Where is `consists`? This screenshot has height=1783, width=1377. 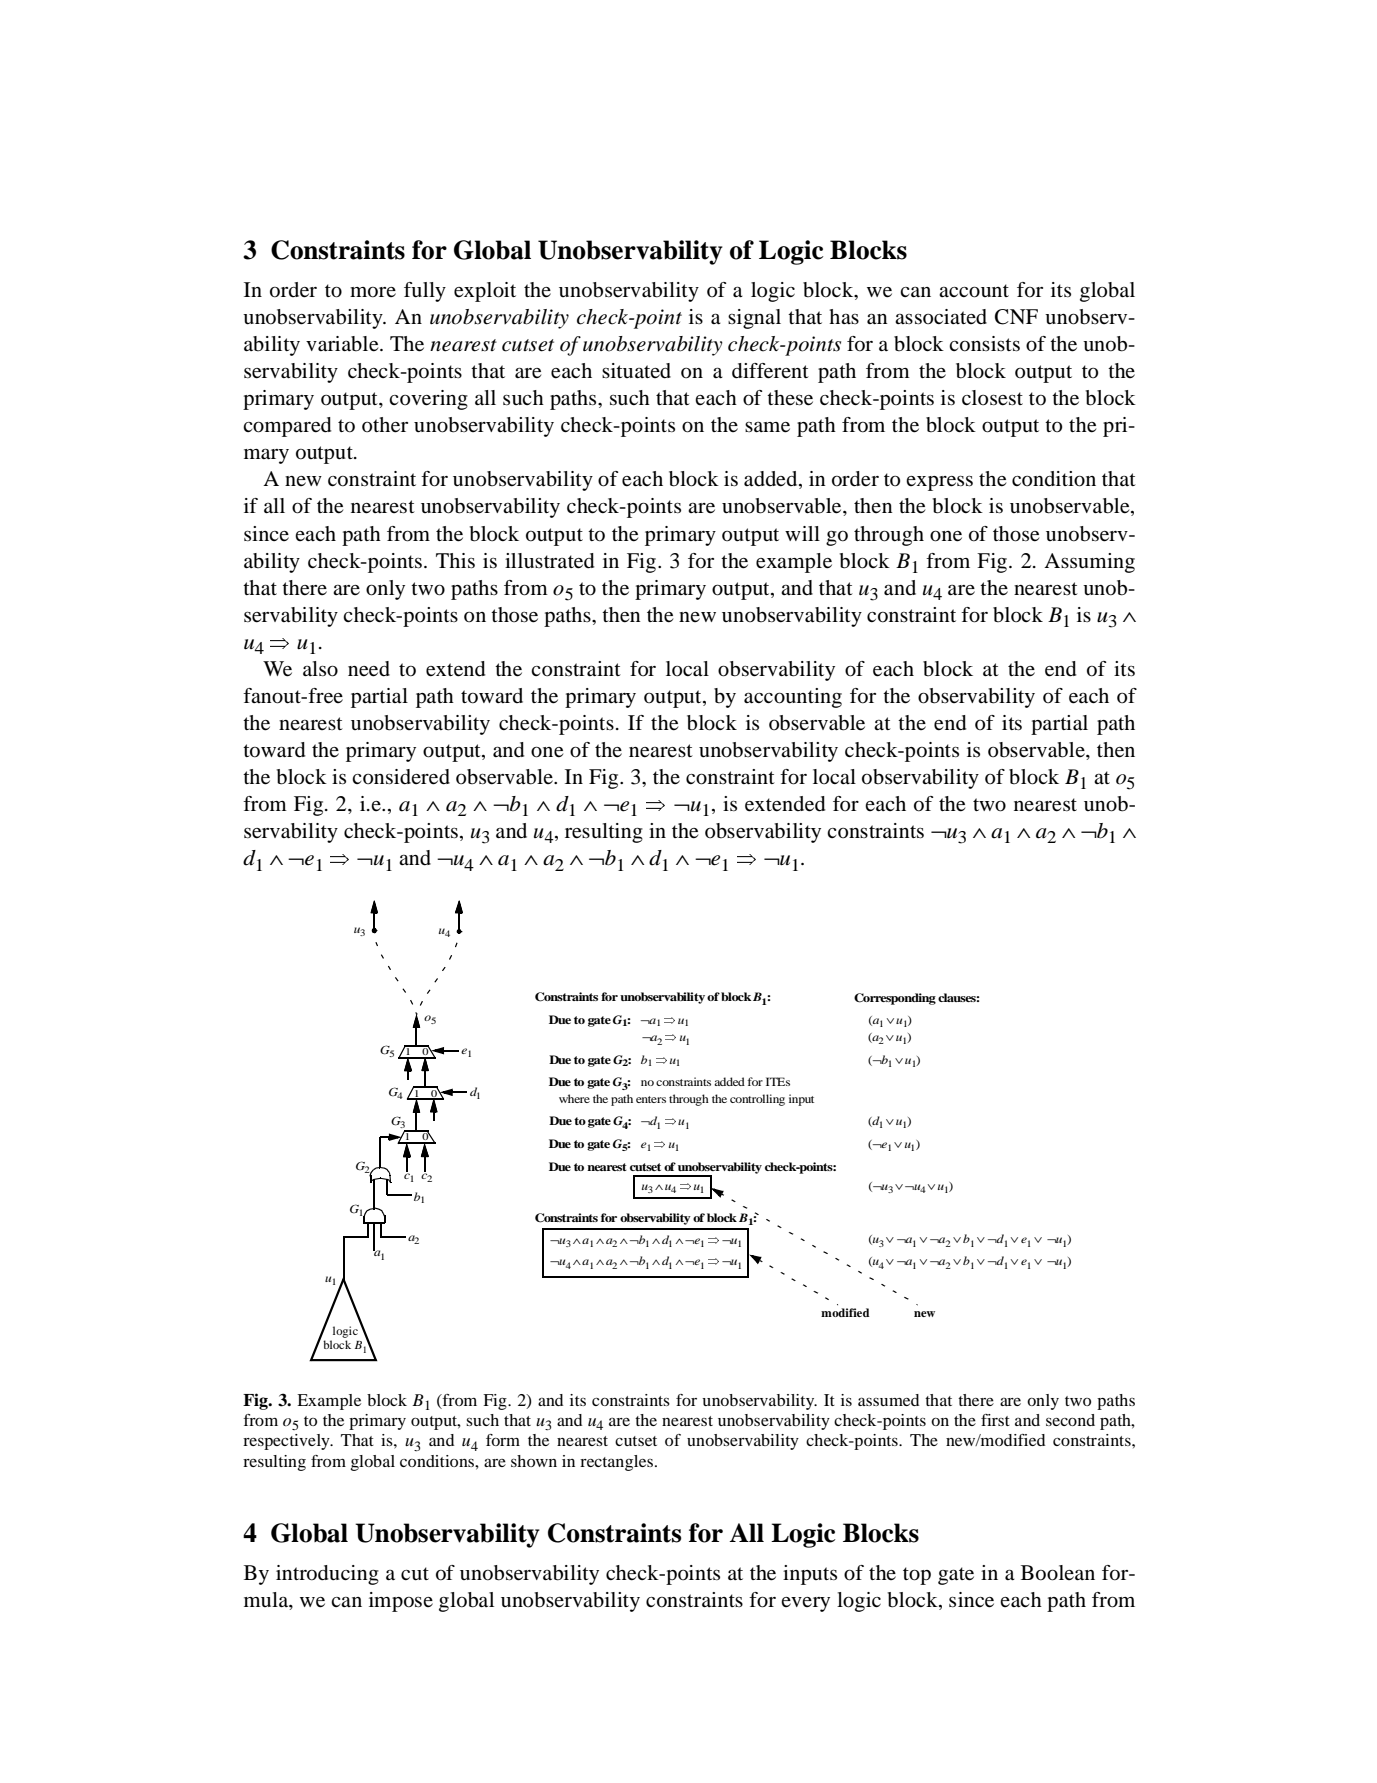
consists is located at coordinates (984, 344).
